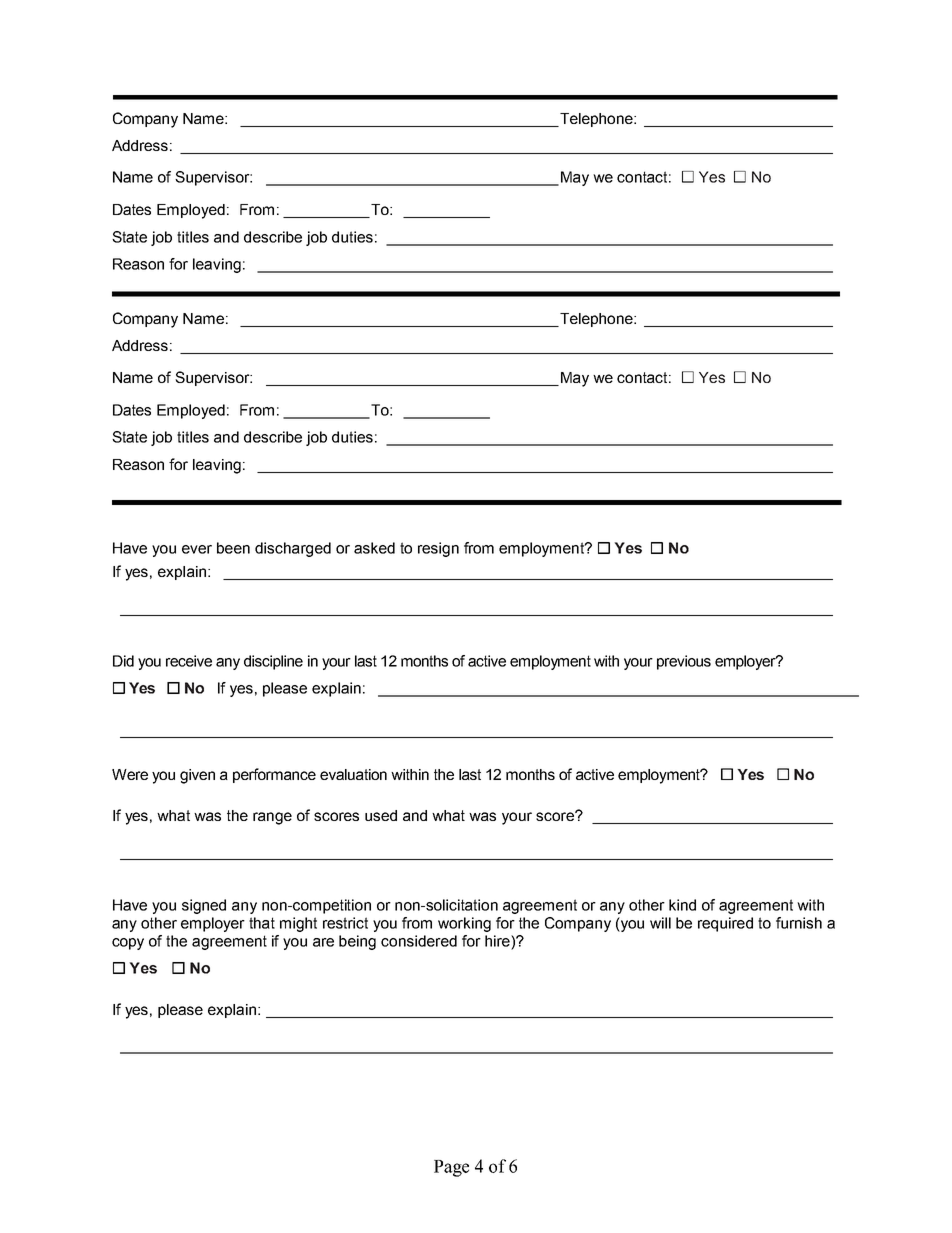 The width and height of the page is (952, 1233). What do you see at coordinates (682, 905) in the page?
I see `kind` at bounding box center [682, 905].
